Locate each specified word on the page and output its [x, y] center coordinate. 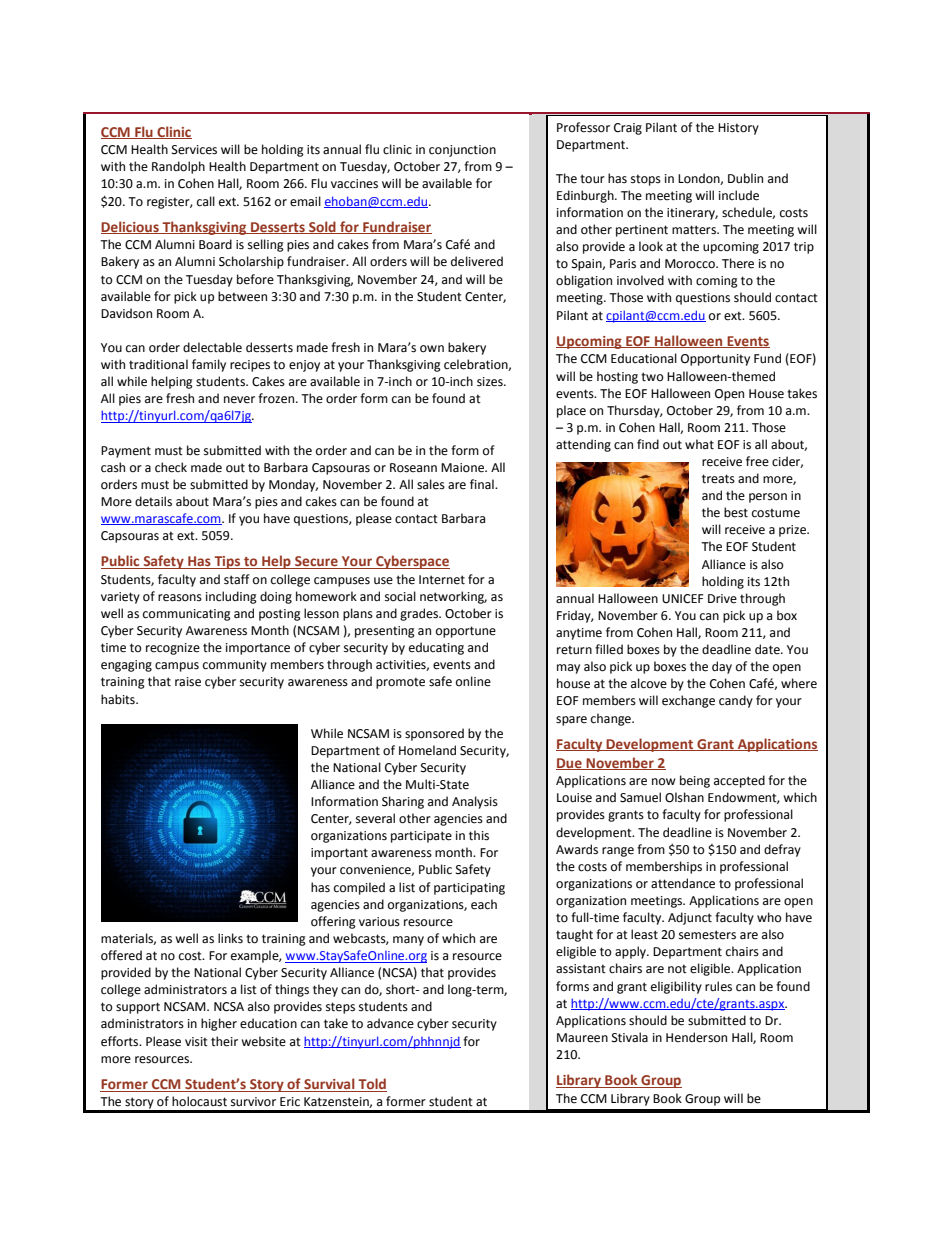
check [171, 467]
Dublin [745, 178]
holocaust [199, 1101]
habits [119, 699]
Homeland [427, 750]
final [483, 484]
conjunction [462, 151]
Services [194, 150]
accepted [739, 781]
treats [718, 479]
